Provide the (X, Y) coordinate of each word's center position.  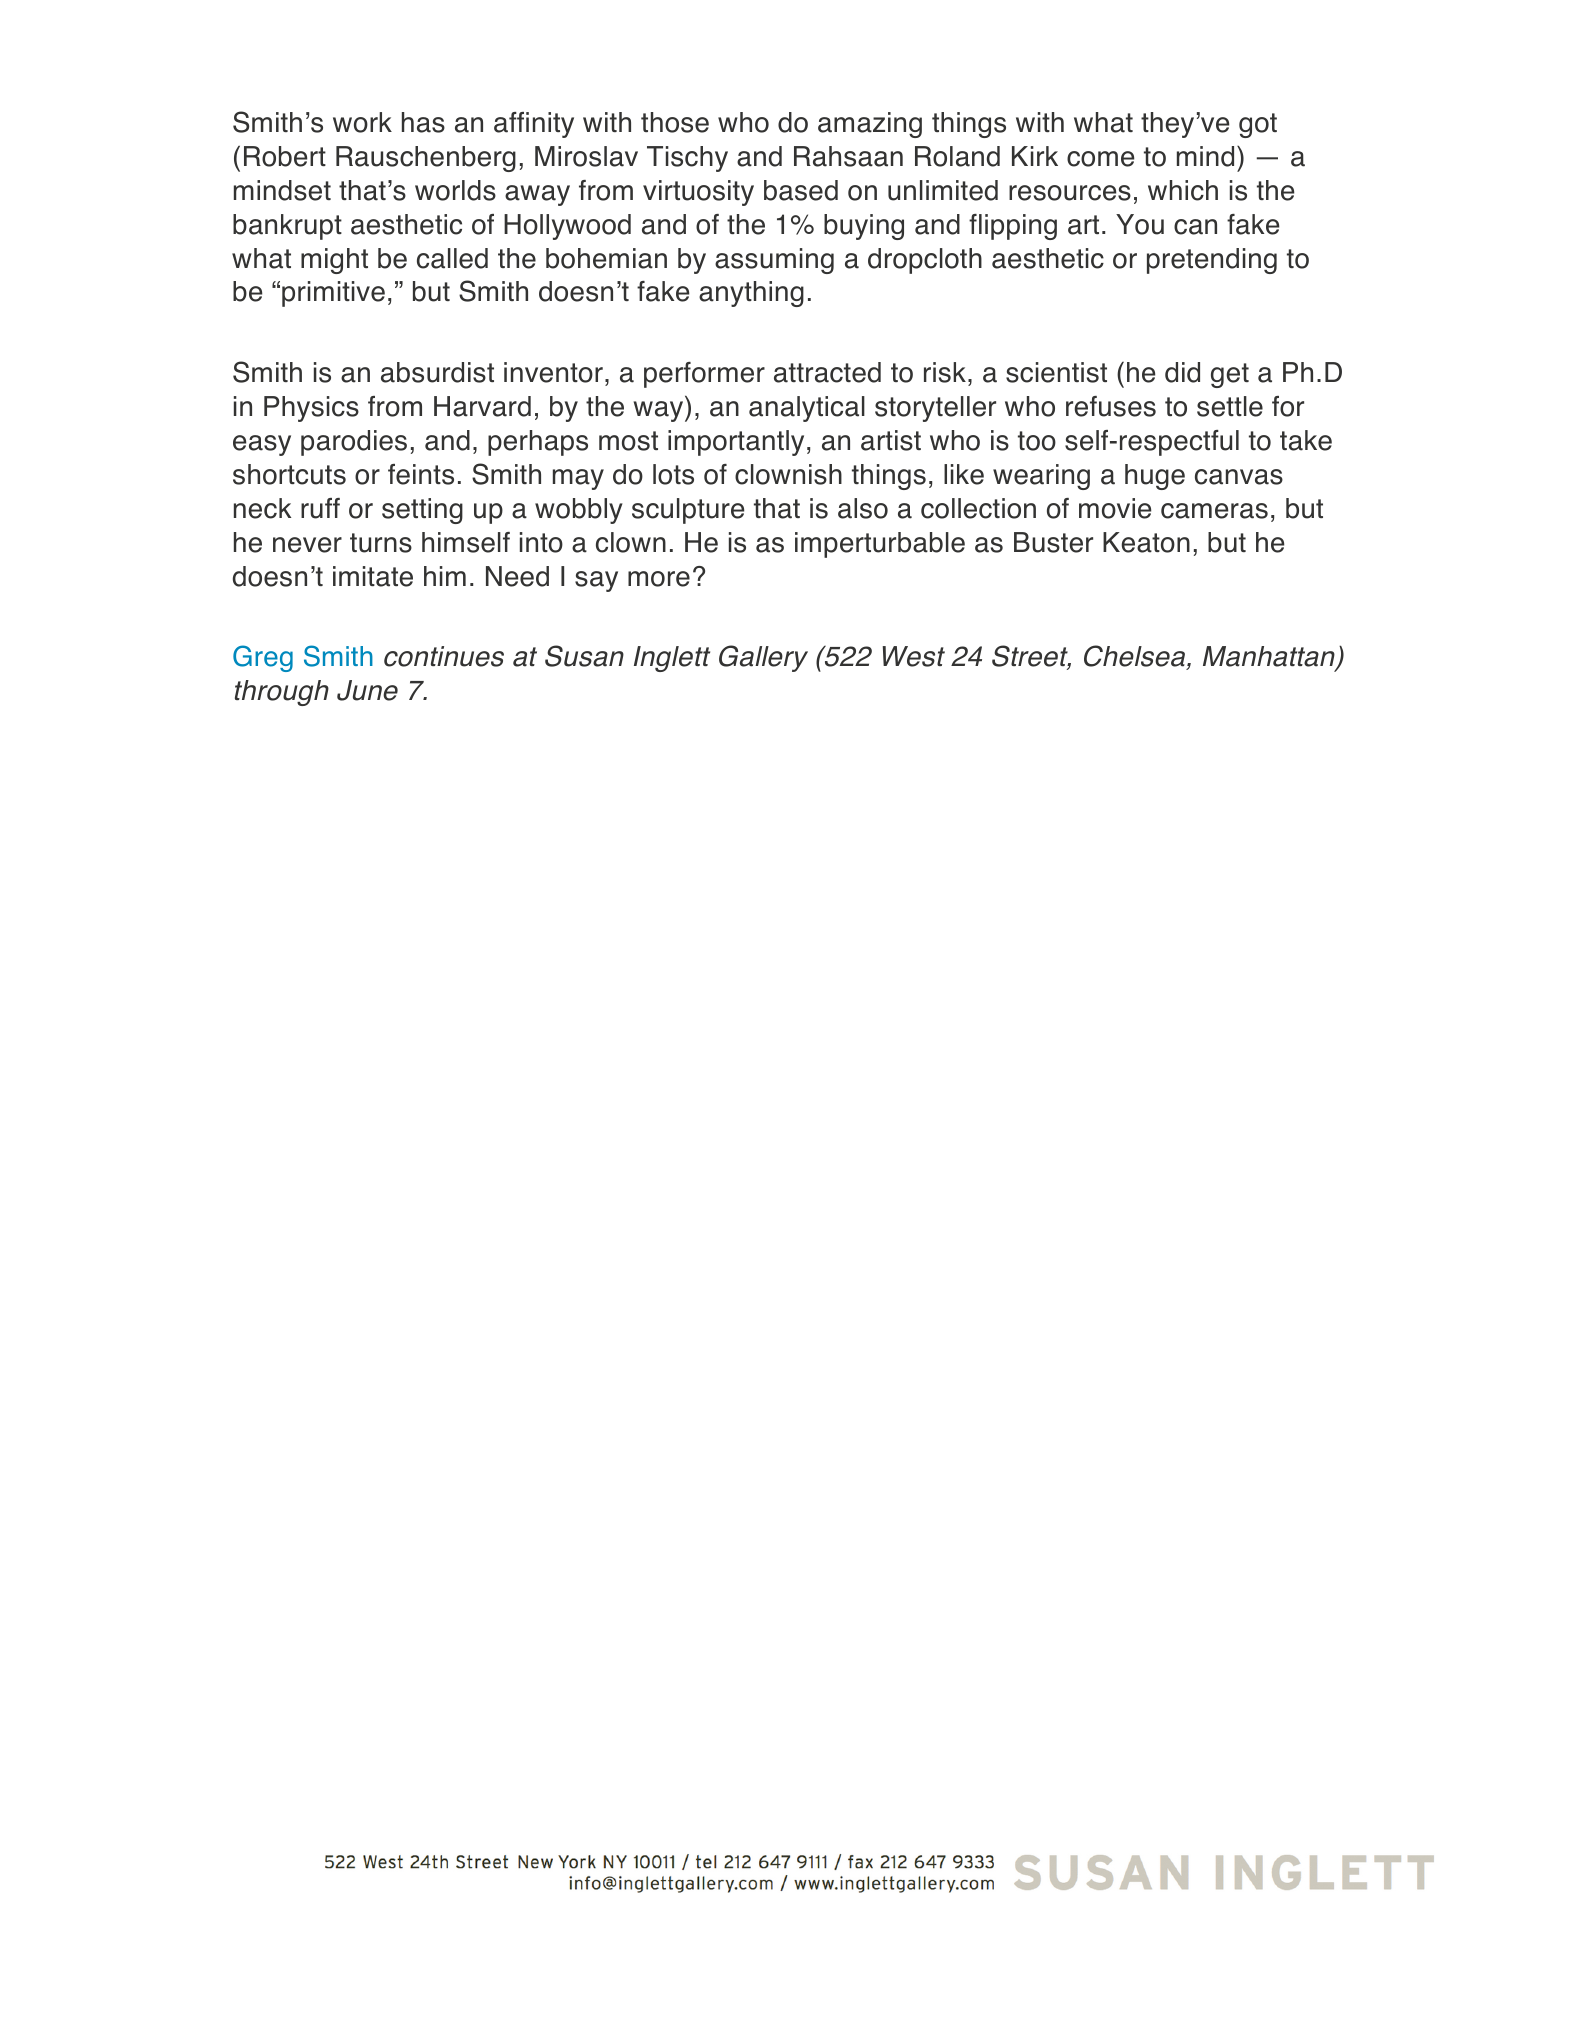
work (362, 122)
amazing (870, 125)
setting (422, 511)
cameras (1214, 511)
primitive (333, 294)
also (863, 508)
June (367, 690)
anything (751, 294)
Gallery (763, 658)
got (1258, 125)
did (1182, 372)
